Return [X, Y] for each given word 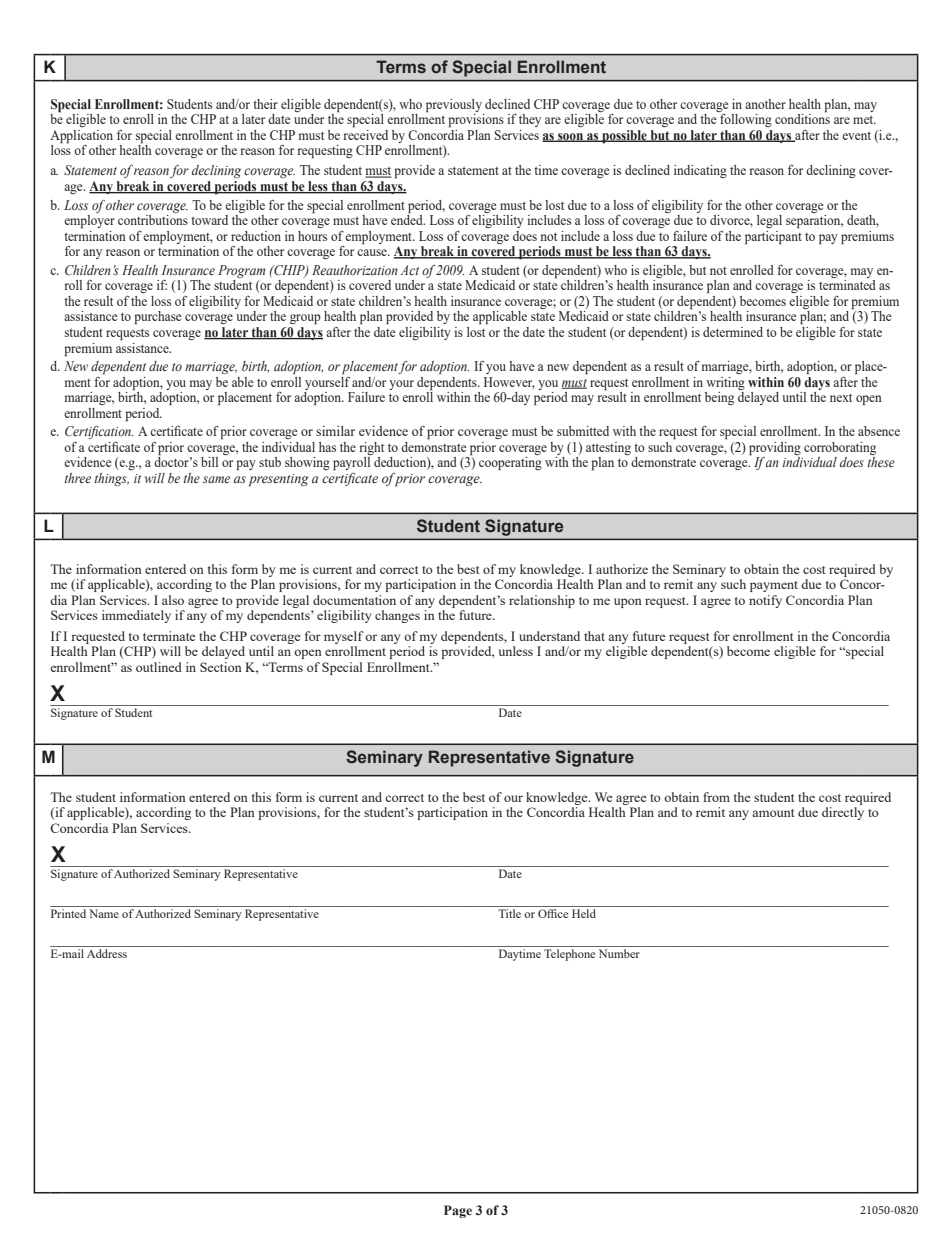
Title [509, 913]
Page [458, 1211]
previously [454, 106]
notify [765, 601]
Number [619, 953]
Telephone [569, 955]
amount [773, 813]
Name [104, 913]
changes [397, 616]
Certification [99, 434]
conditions [802, 118]
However [509, 383]
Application [81, 137]
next [841, 398]
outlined [159, 667]
